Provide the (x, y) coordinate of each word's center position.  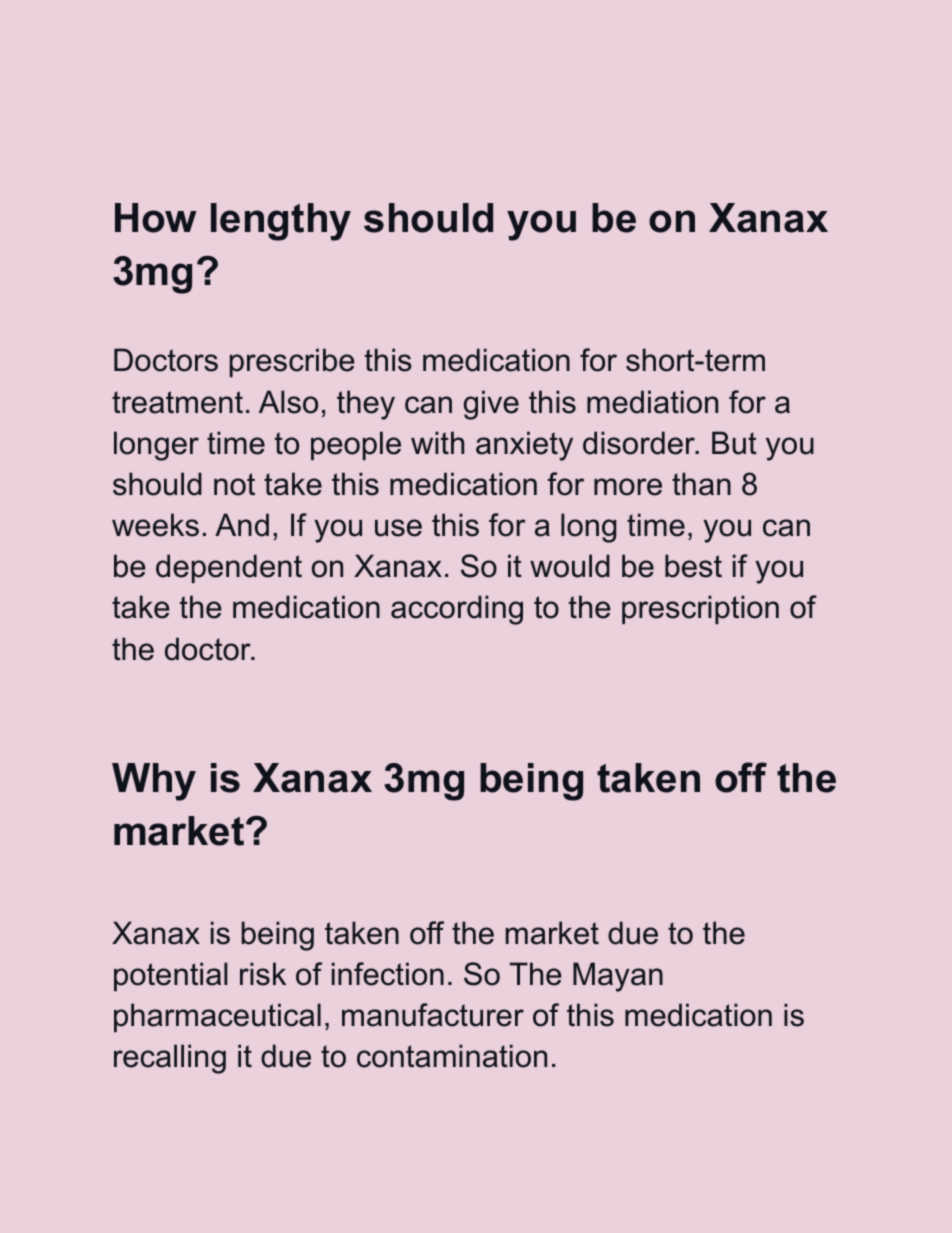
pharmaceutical (217, 1017)
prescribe (292, 362)
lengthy (281, 222)
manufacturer (433, 1015)
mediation (652, 402)
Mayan (618, 977)
